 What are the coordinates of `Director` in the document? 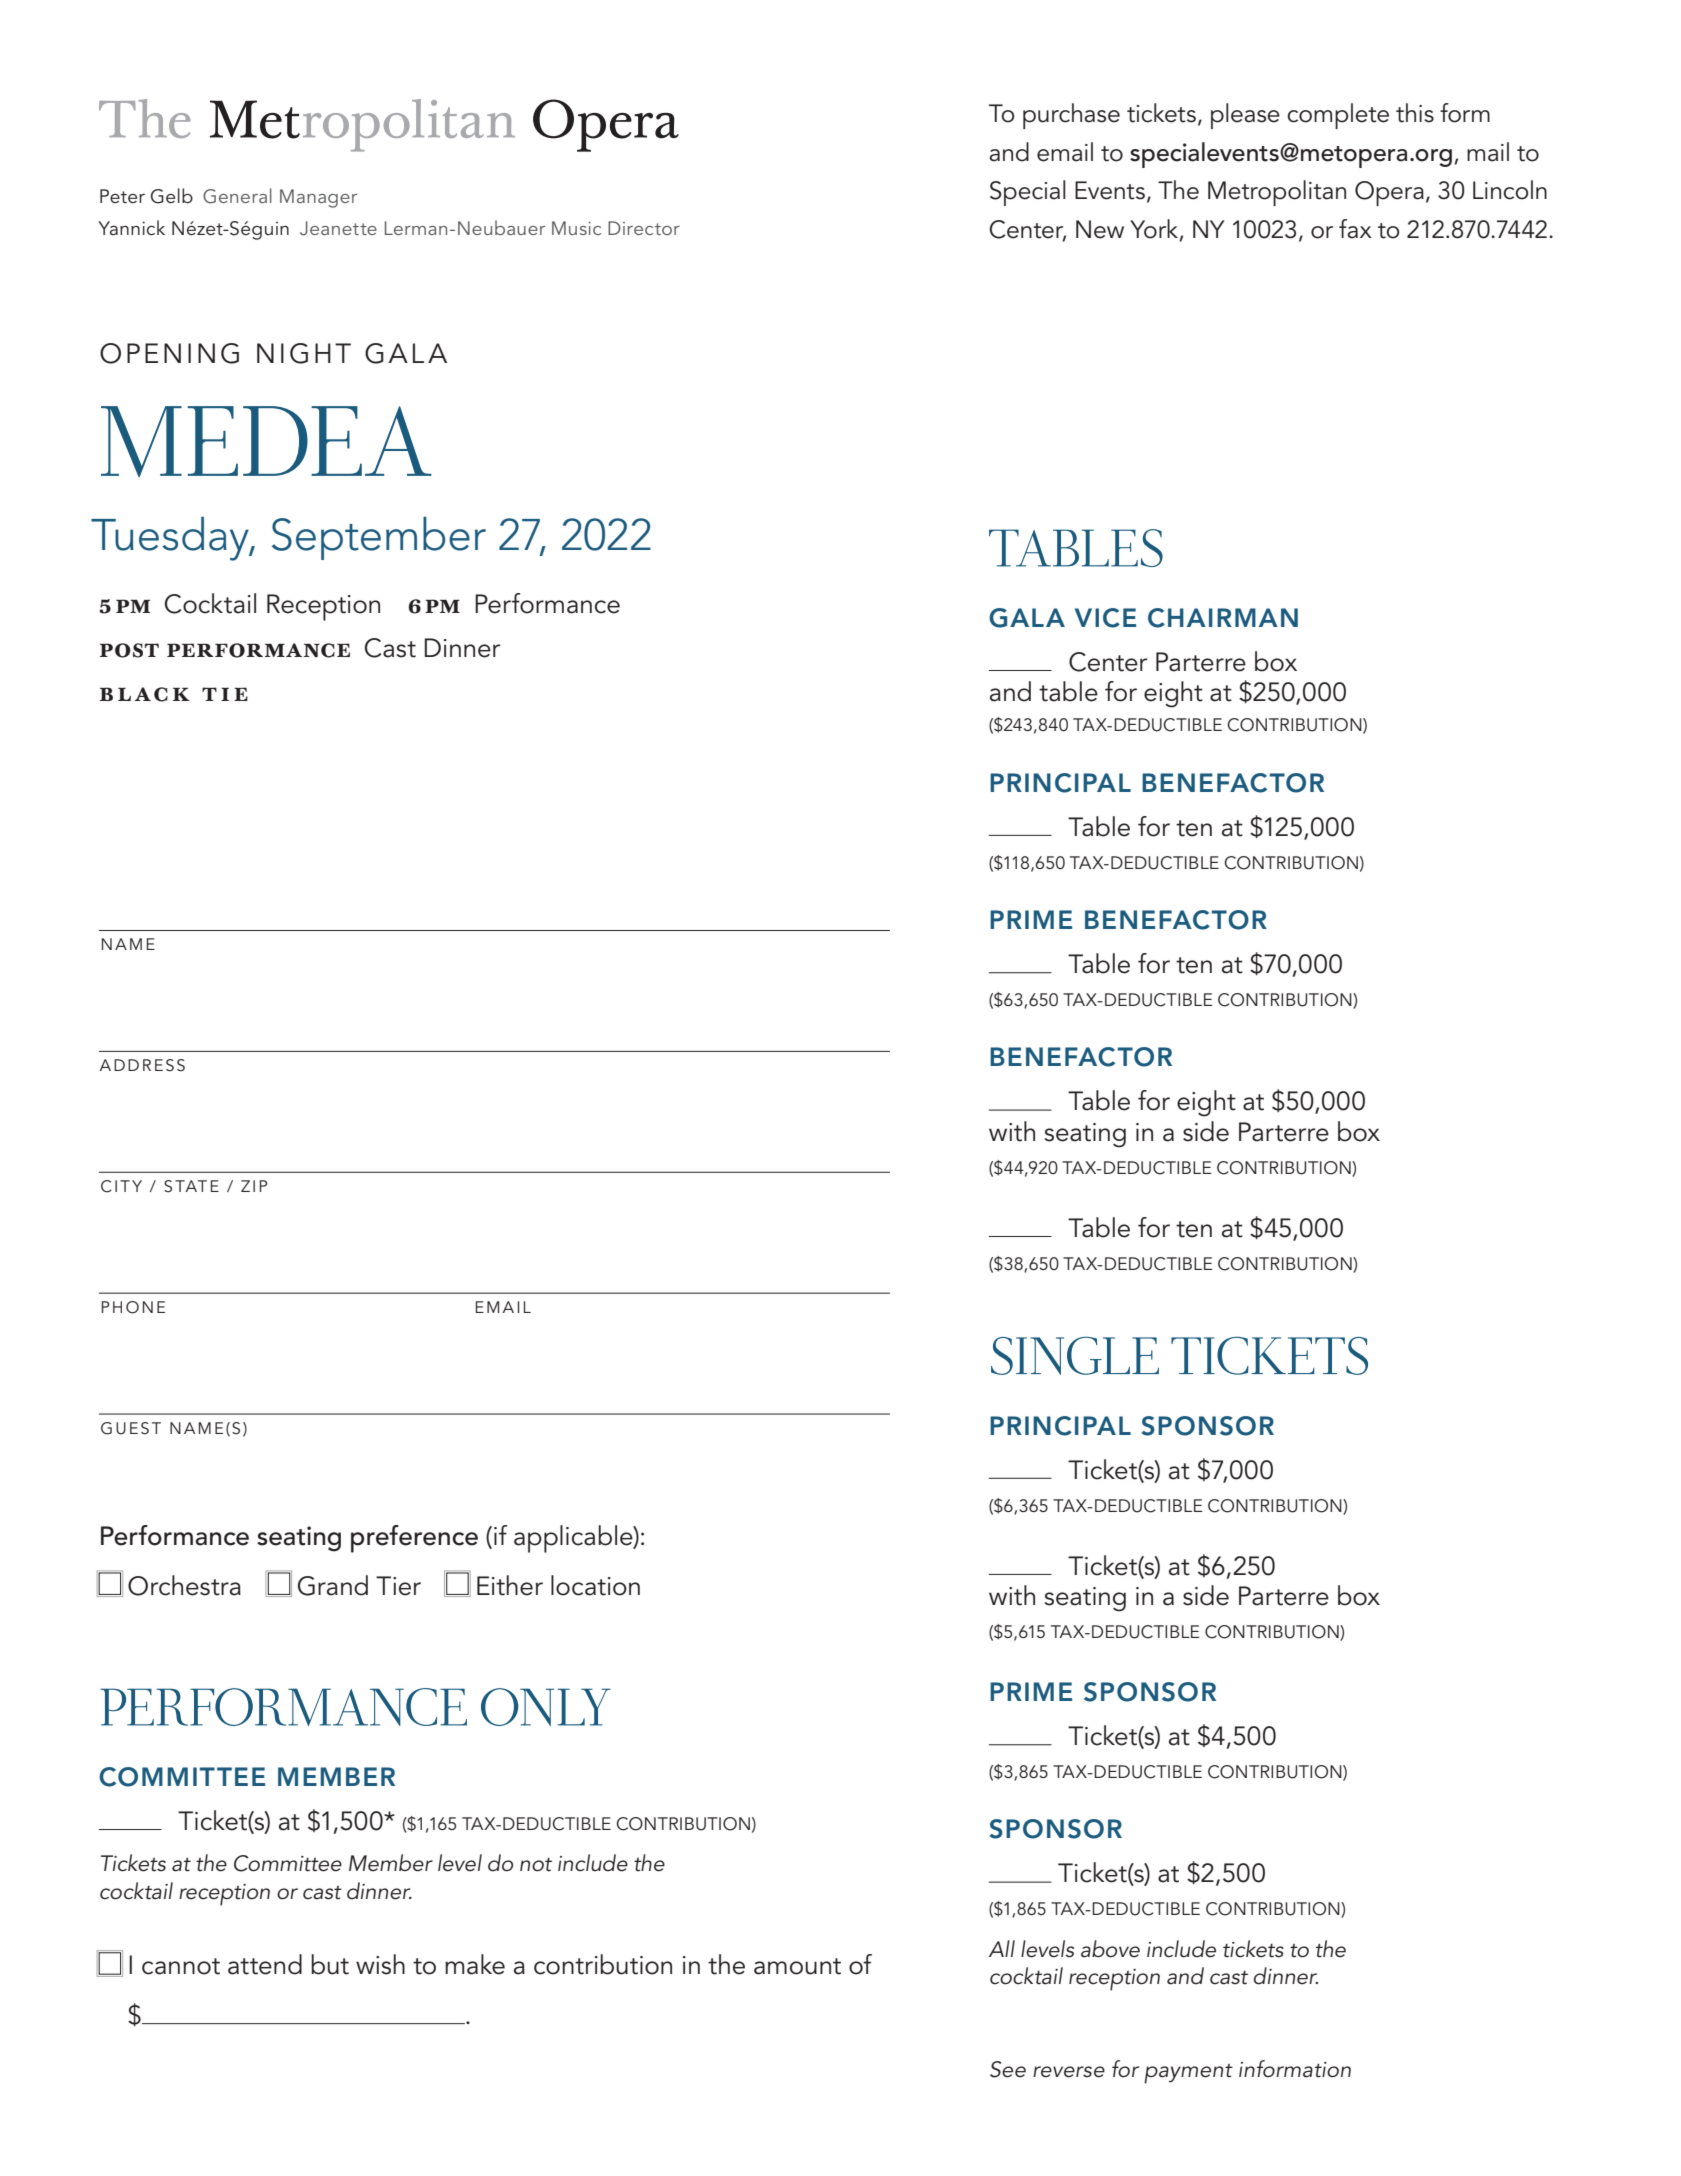 It's located at (644, 228).
